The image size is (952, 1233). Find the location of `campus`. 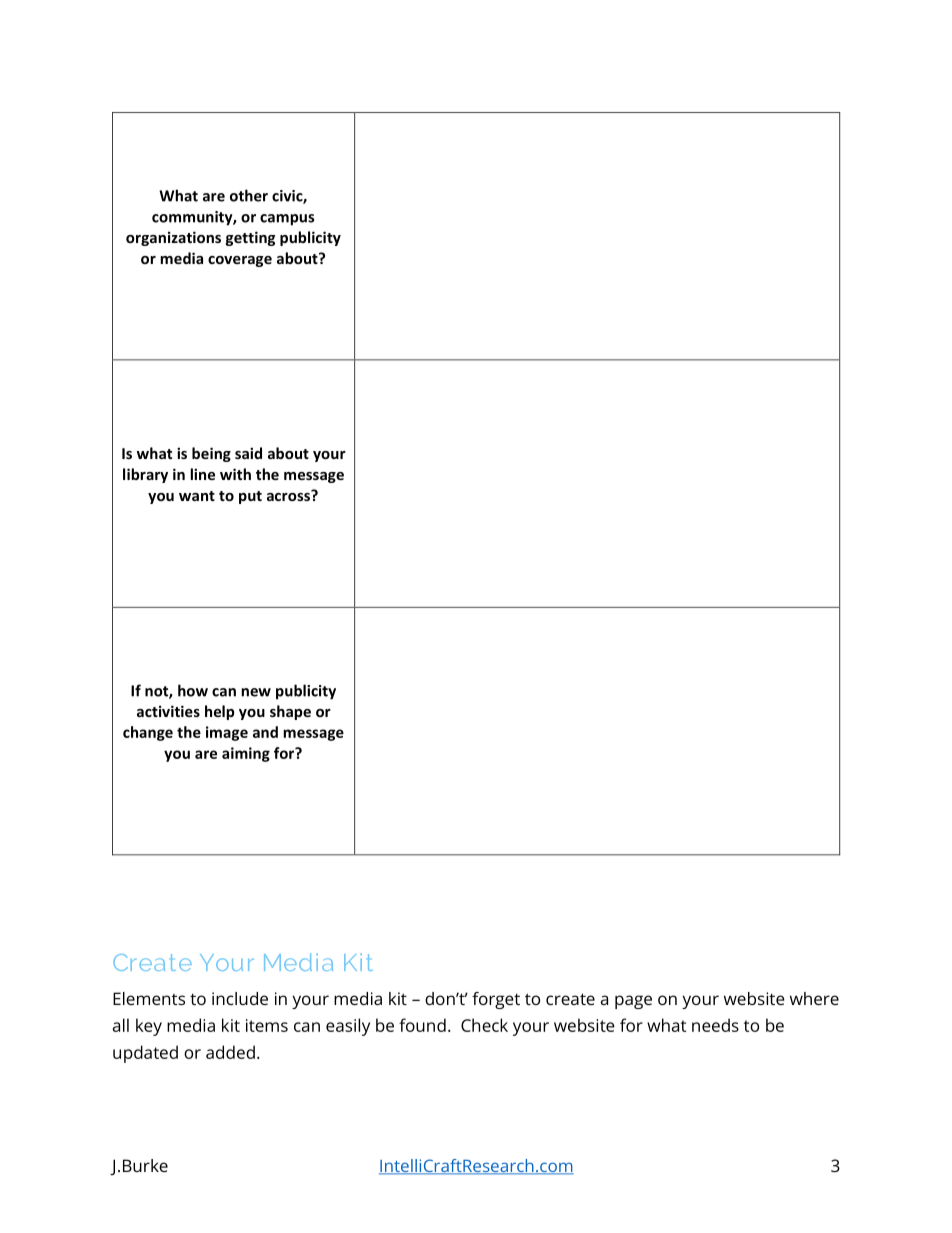

campus is located at coordinates (287, 220).
